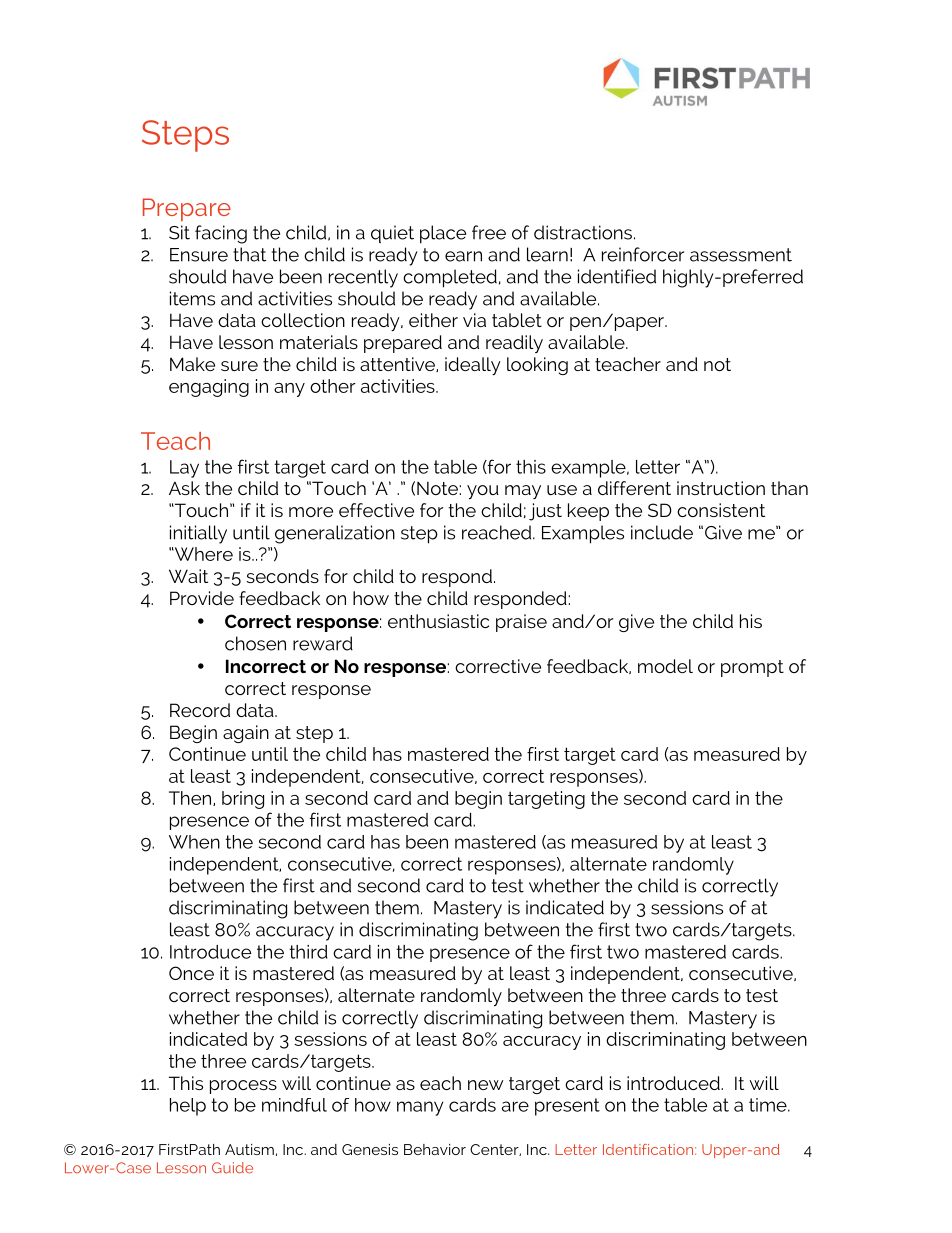 This image has height=1233, width=952. What do you see at coordinates (249, 1149) in the image?
I see `Autism` at bounding box center [249, 1149].
